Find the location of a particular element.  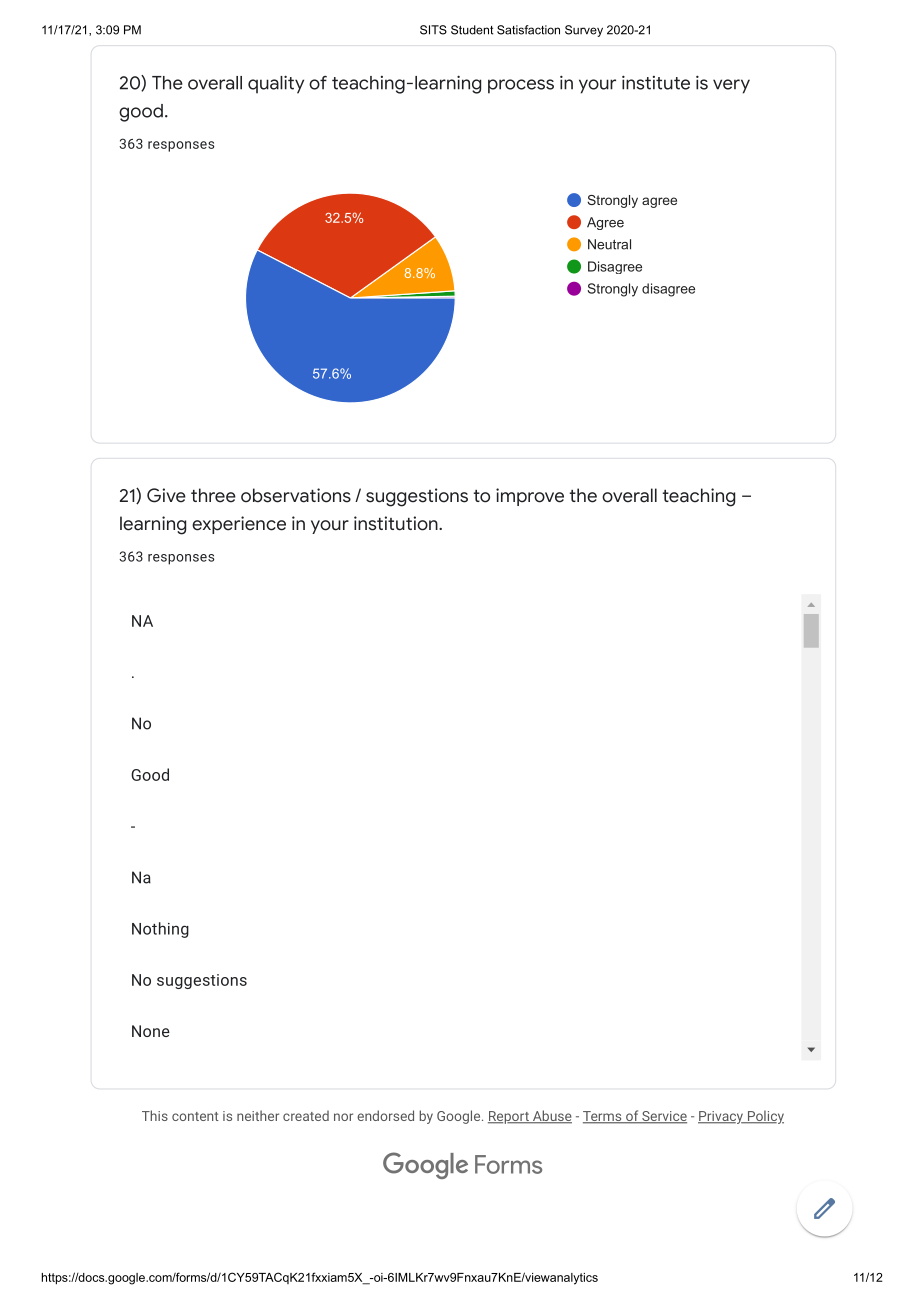

quality is located at coordinates (276, 84).
